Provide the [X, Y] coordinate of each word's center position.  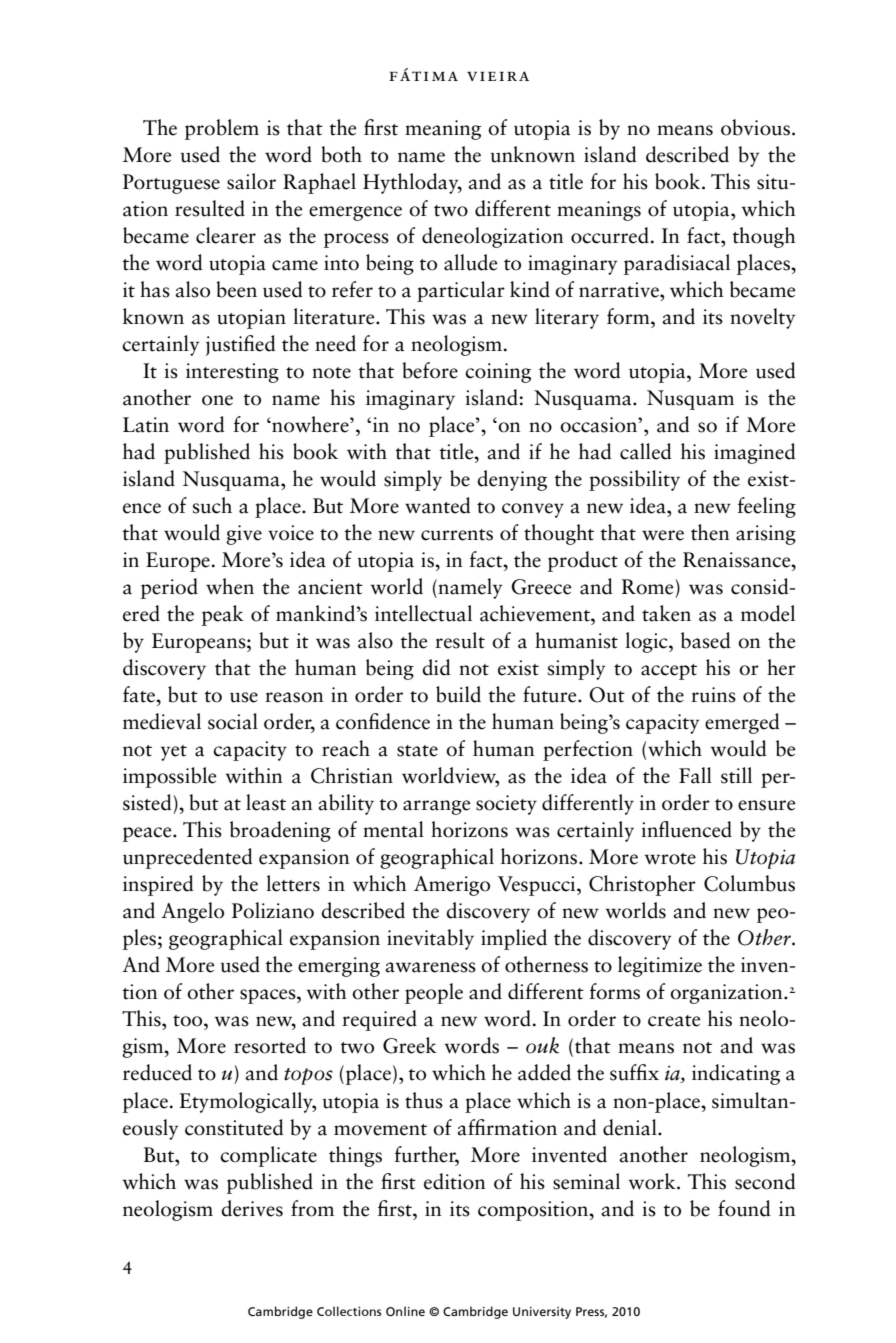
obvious [757, 127]
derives [252, 1208]
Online [405, 1311]
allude [470, 262]
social [233, 721]
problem [222, 129]
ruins [713, 695]
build [458, 694]
